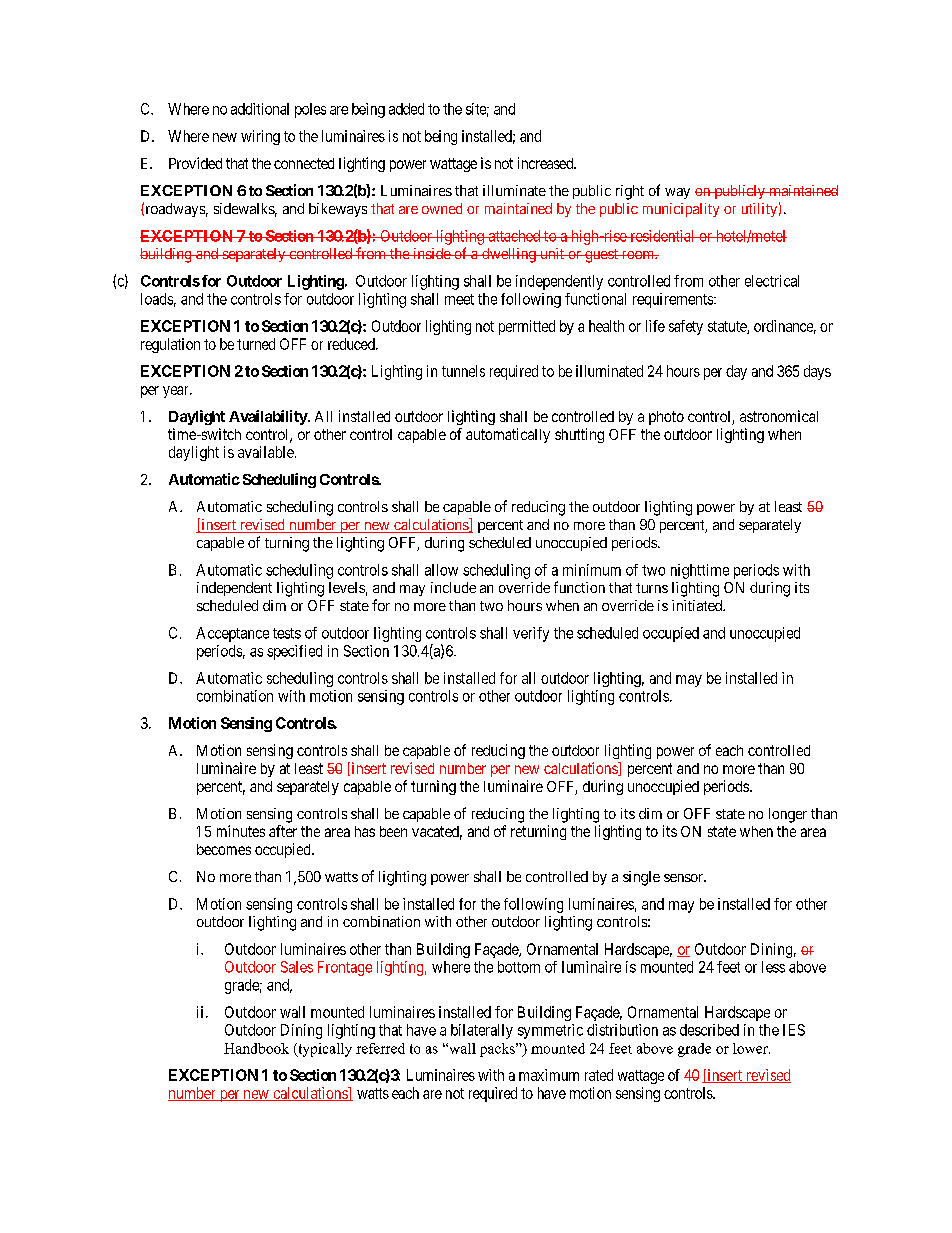 The width and height of the screenshot is (952, 1233). What do you see at coordinates (531, 634) in the screenshot?
I see `verify` at bounding box center [531, 634].
